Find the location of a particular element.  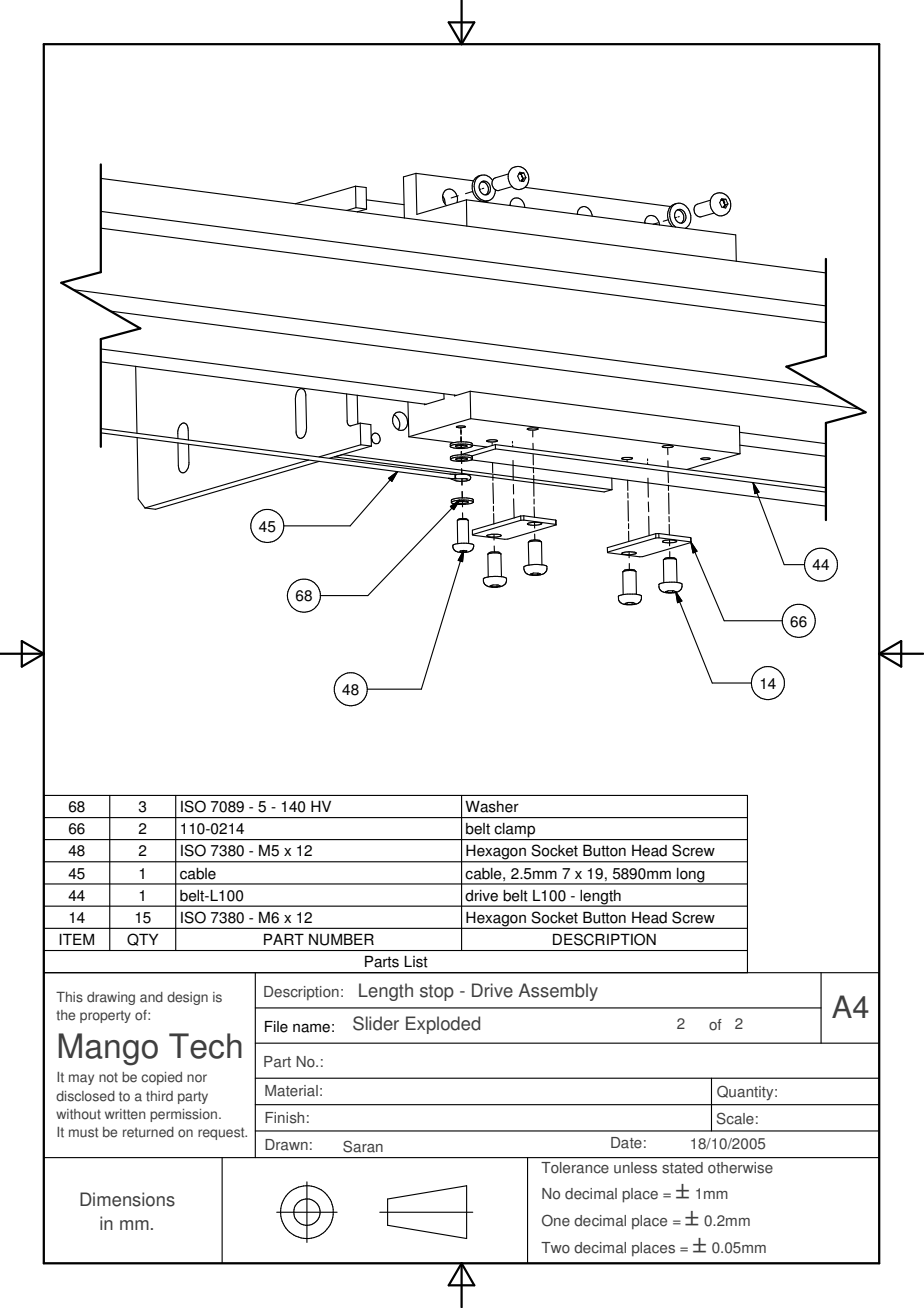

clamp is located at coordinates (515, 831).
